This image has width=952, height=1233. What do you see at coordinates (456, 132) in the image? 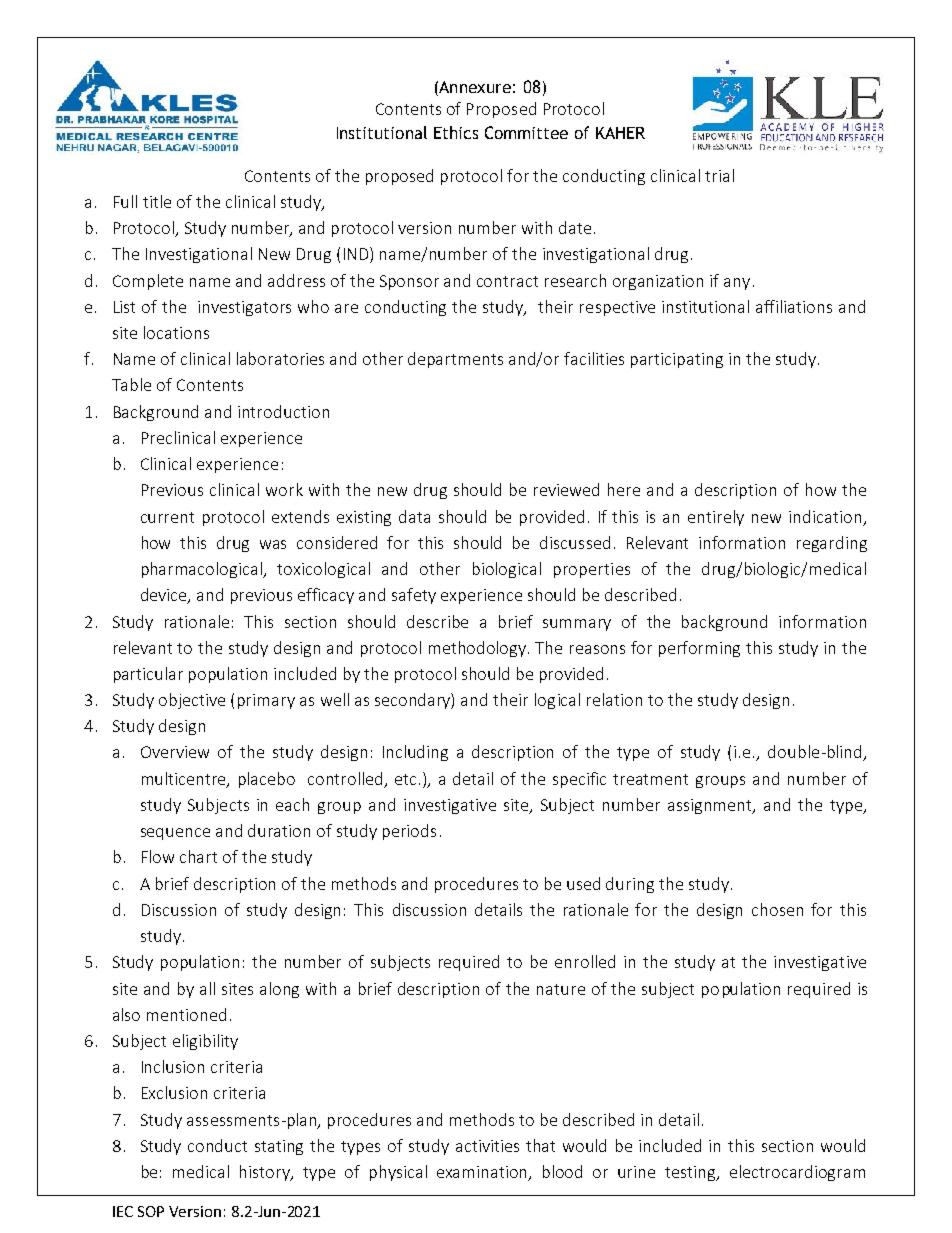
I see `Ethics` at bounding box center [456, 132].
